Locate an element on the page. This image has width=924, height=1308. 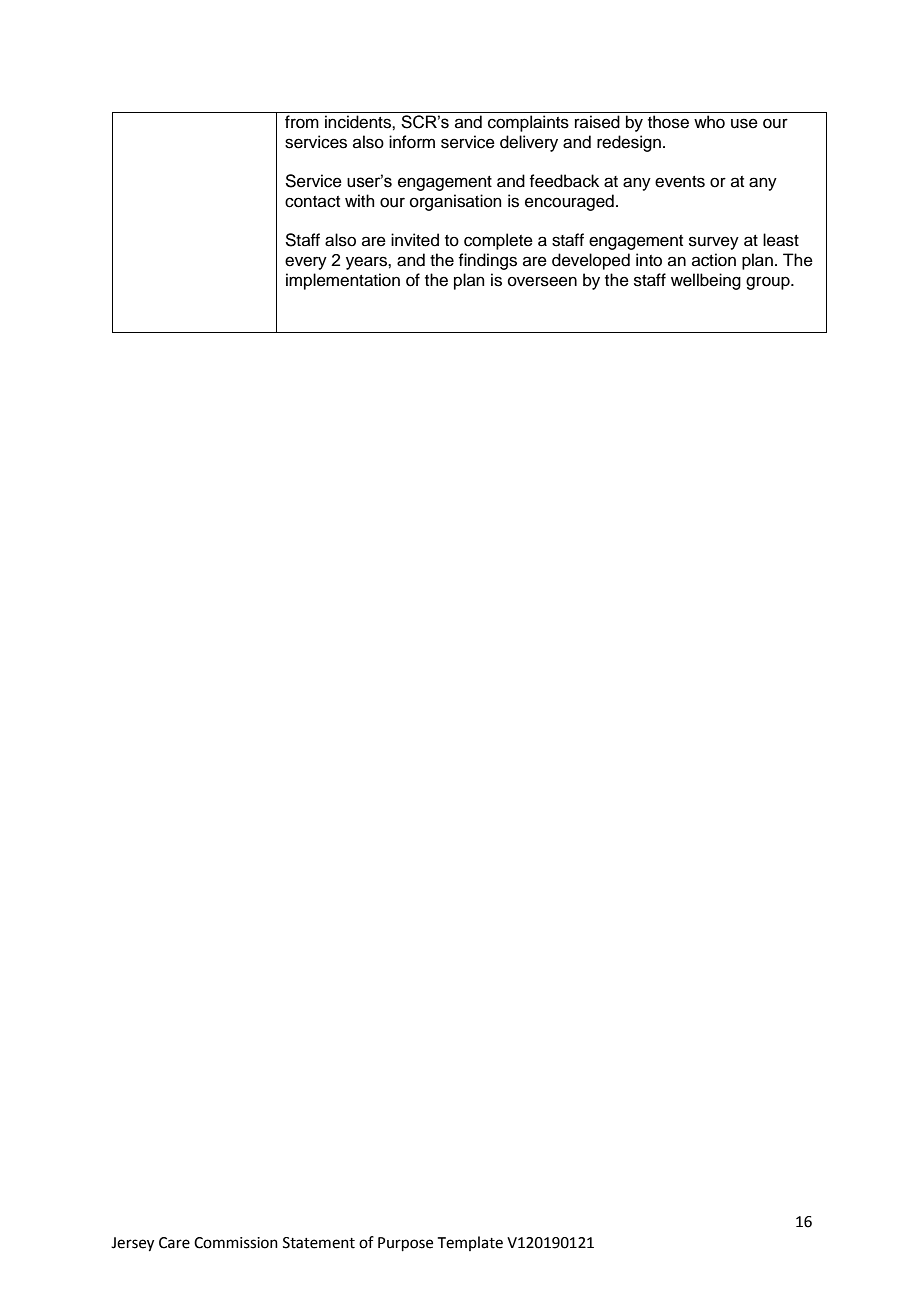
wellbeing is located at coordinates (706, 281).
